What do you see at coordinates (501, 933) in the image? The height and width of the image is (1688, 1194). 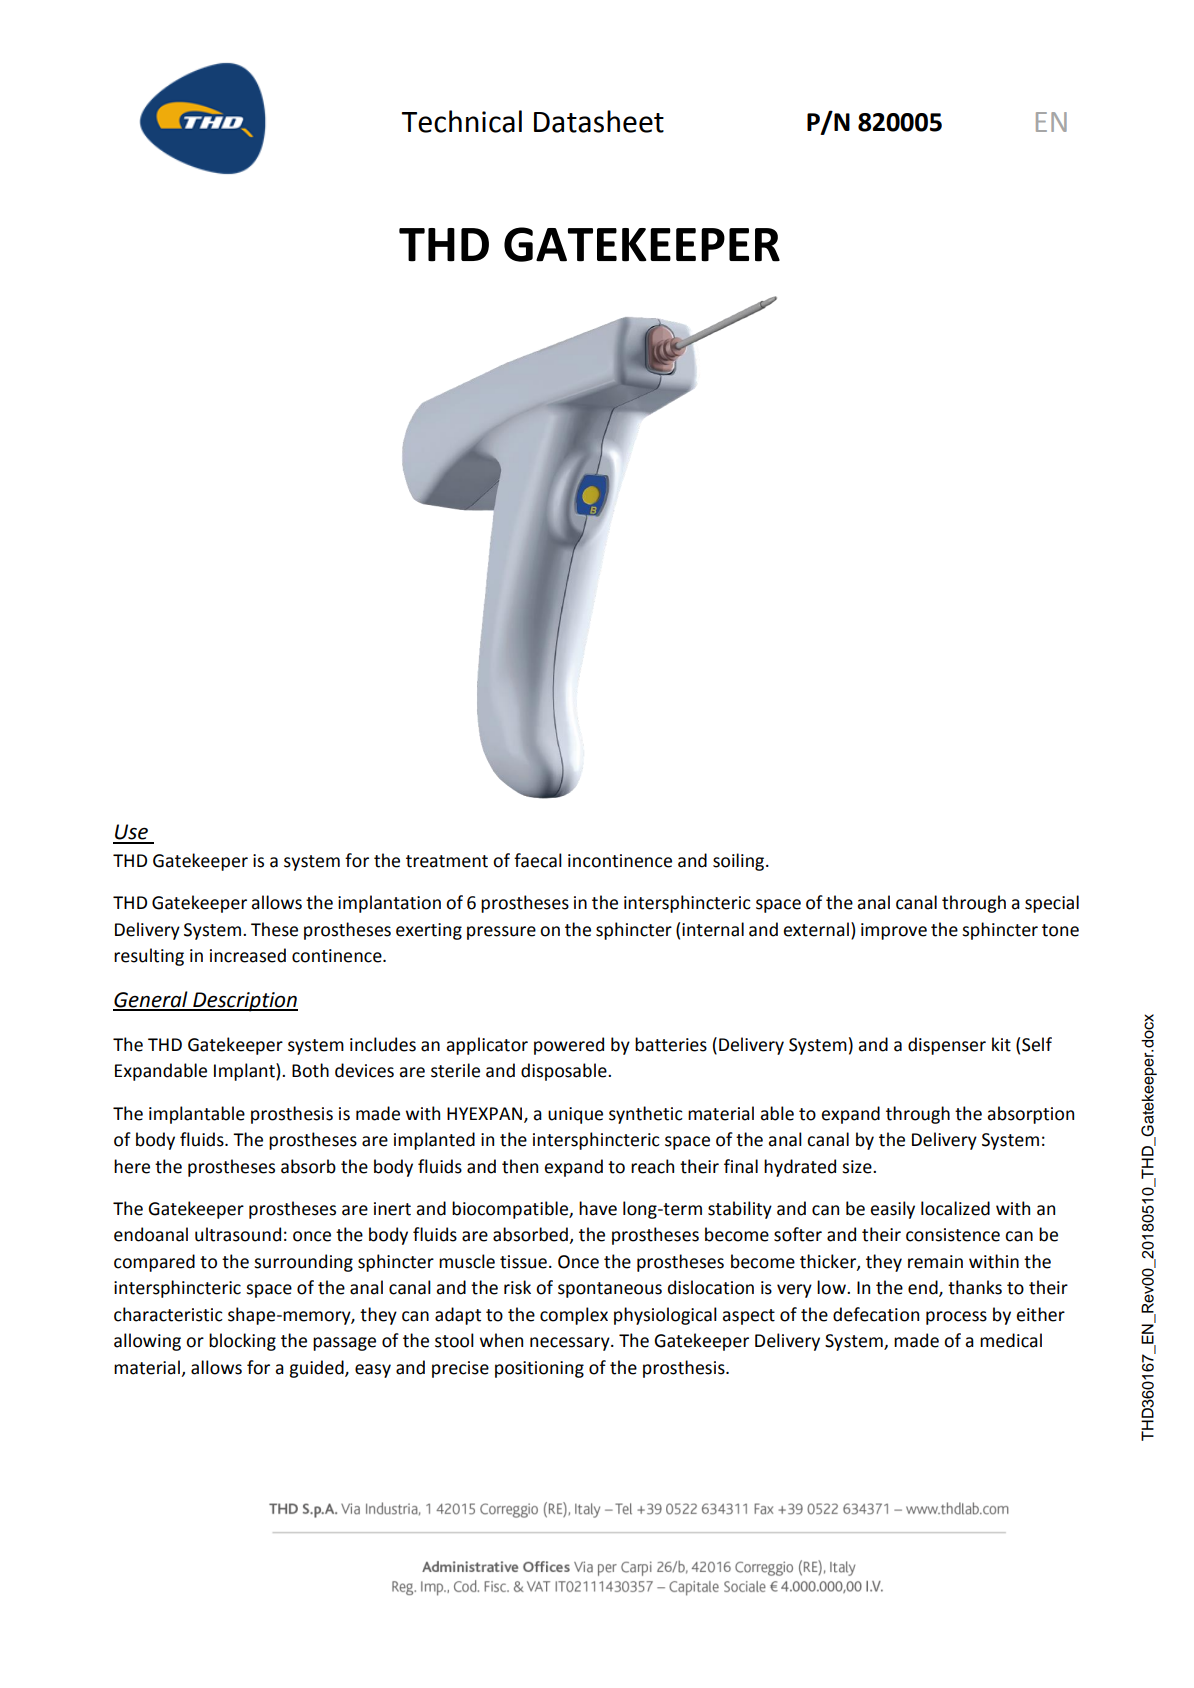 I see `pressure` at bounding box center [501, 933].
